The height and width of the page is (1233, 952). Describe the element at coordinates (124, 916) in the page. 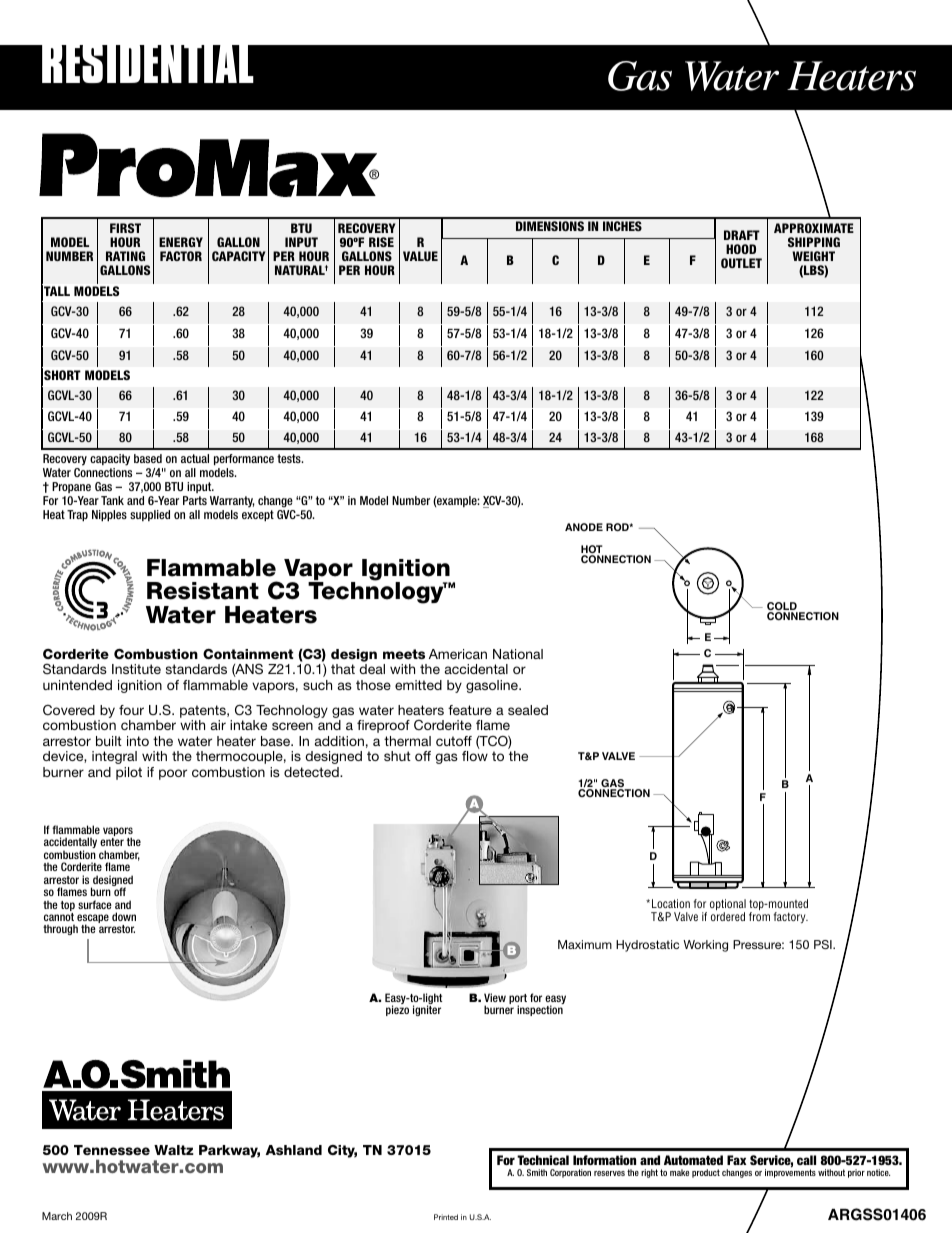

I see `down` at that location.
